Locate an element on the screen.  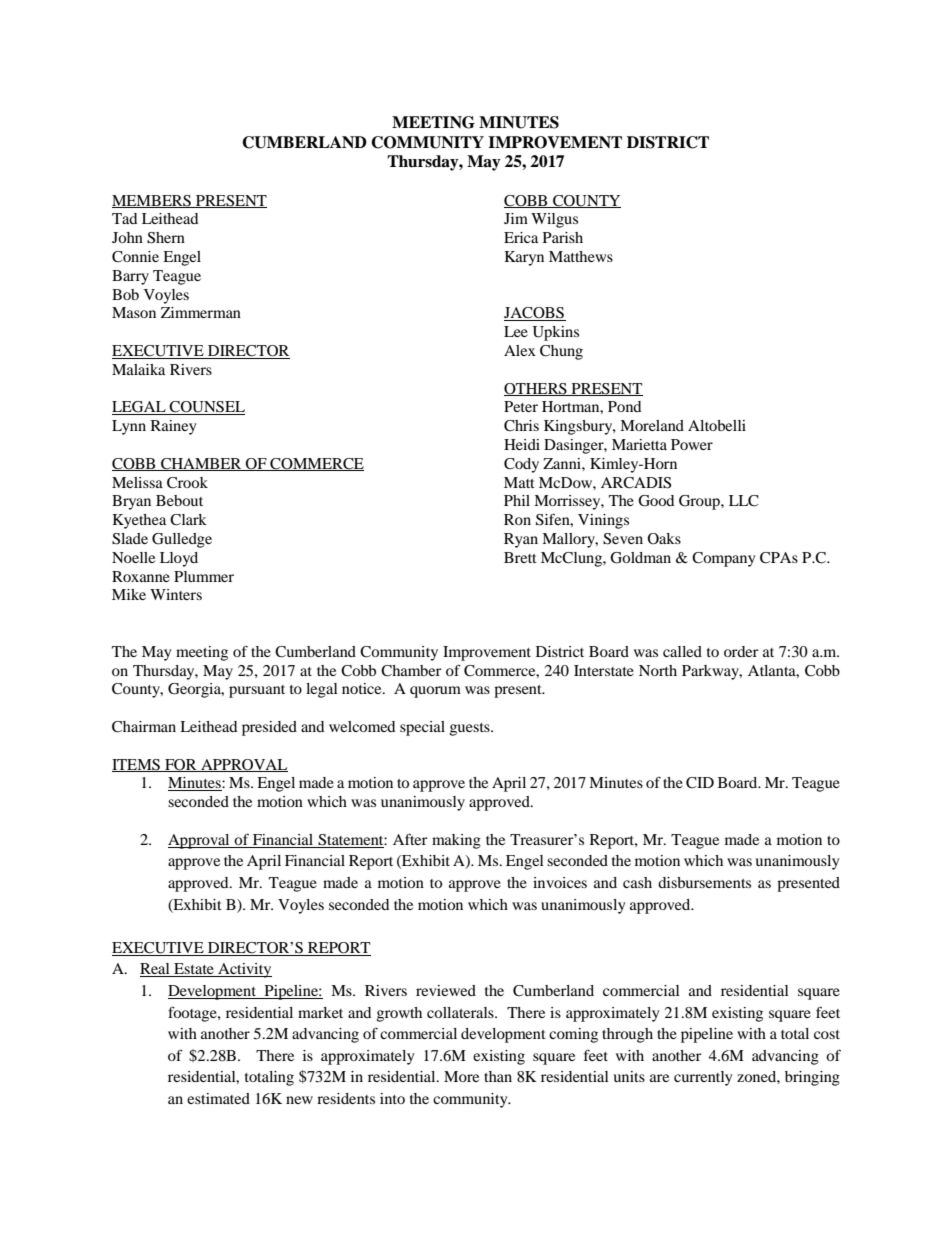
Jim is located at coordinates (516, 218).
